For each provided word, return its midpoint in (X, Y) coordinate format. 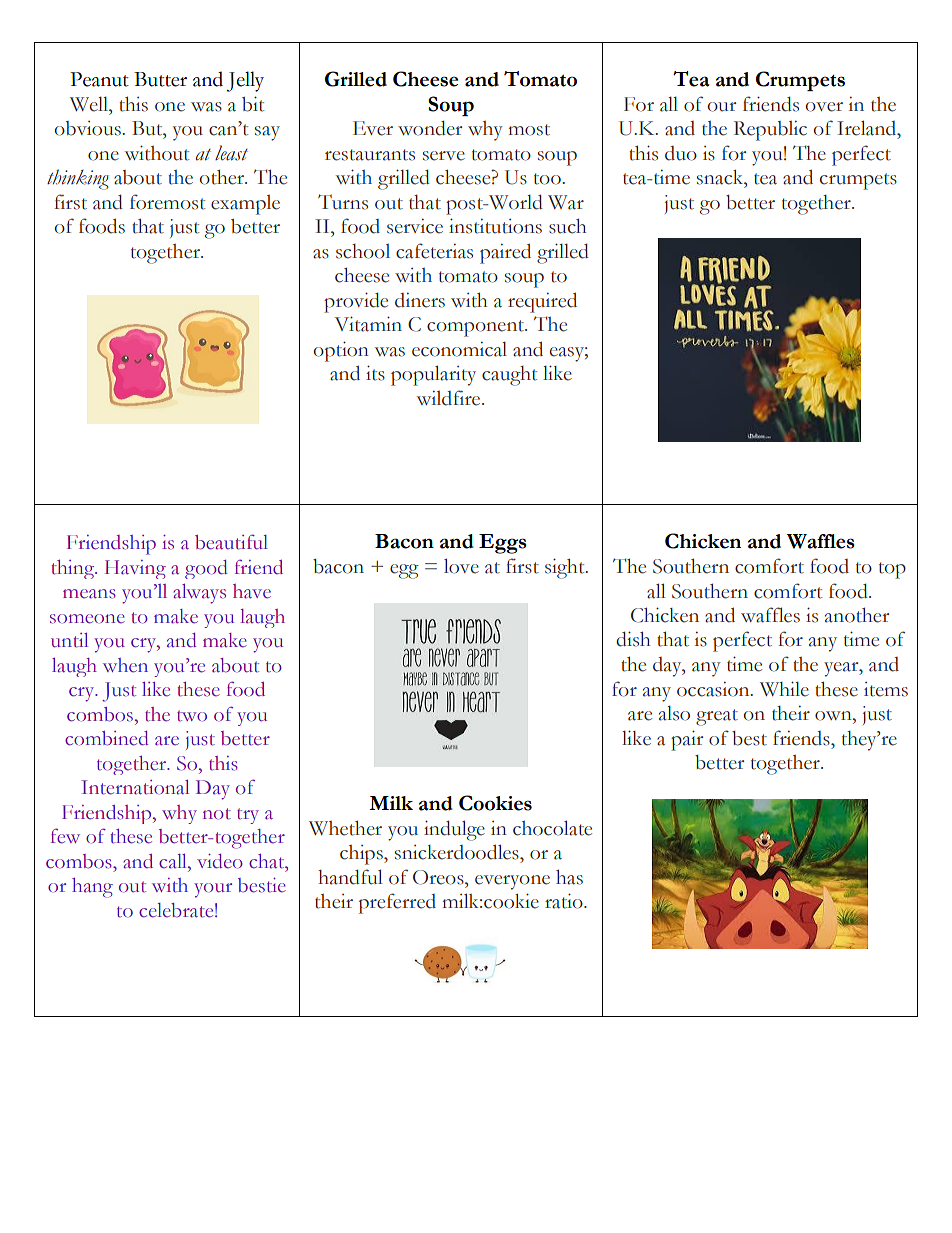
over (824, 107)
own (834, 716)
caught (509, 376)
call (174, 861)
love (461, 566)
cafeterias (434, 251)
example (245, 205)
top (892, 570)
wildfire (450, 398)
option (341, 351)
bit (253, 104)
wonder (430, 128)
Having (135, 569)
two (192, 716)
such (567, 226)
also (674, 713)
